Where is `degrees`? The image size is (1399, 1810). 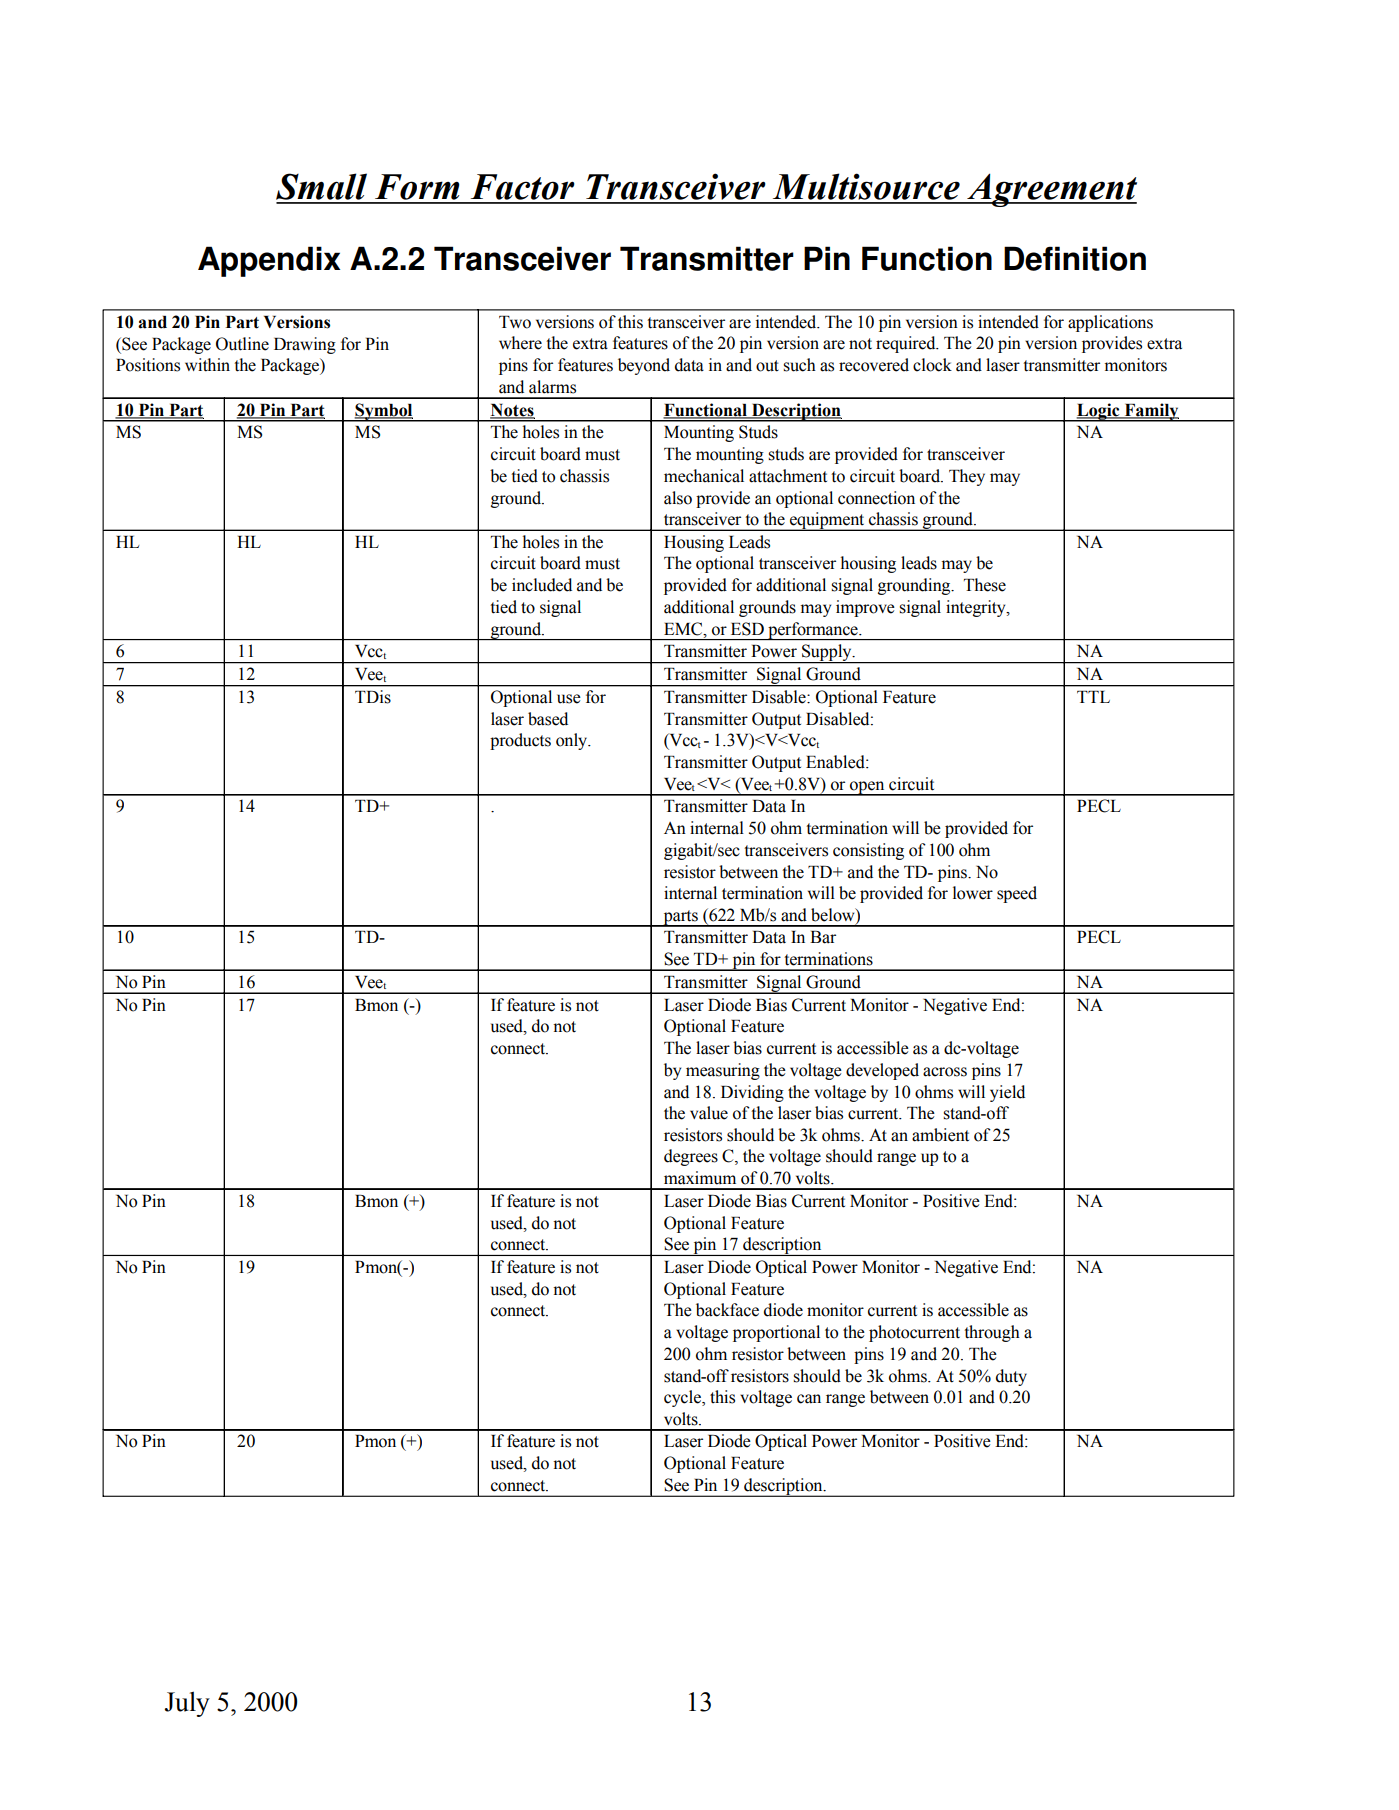
degrees is located at coordinates (691, 1157).
